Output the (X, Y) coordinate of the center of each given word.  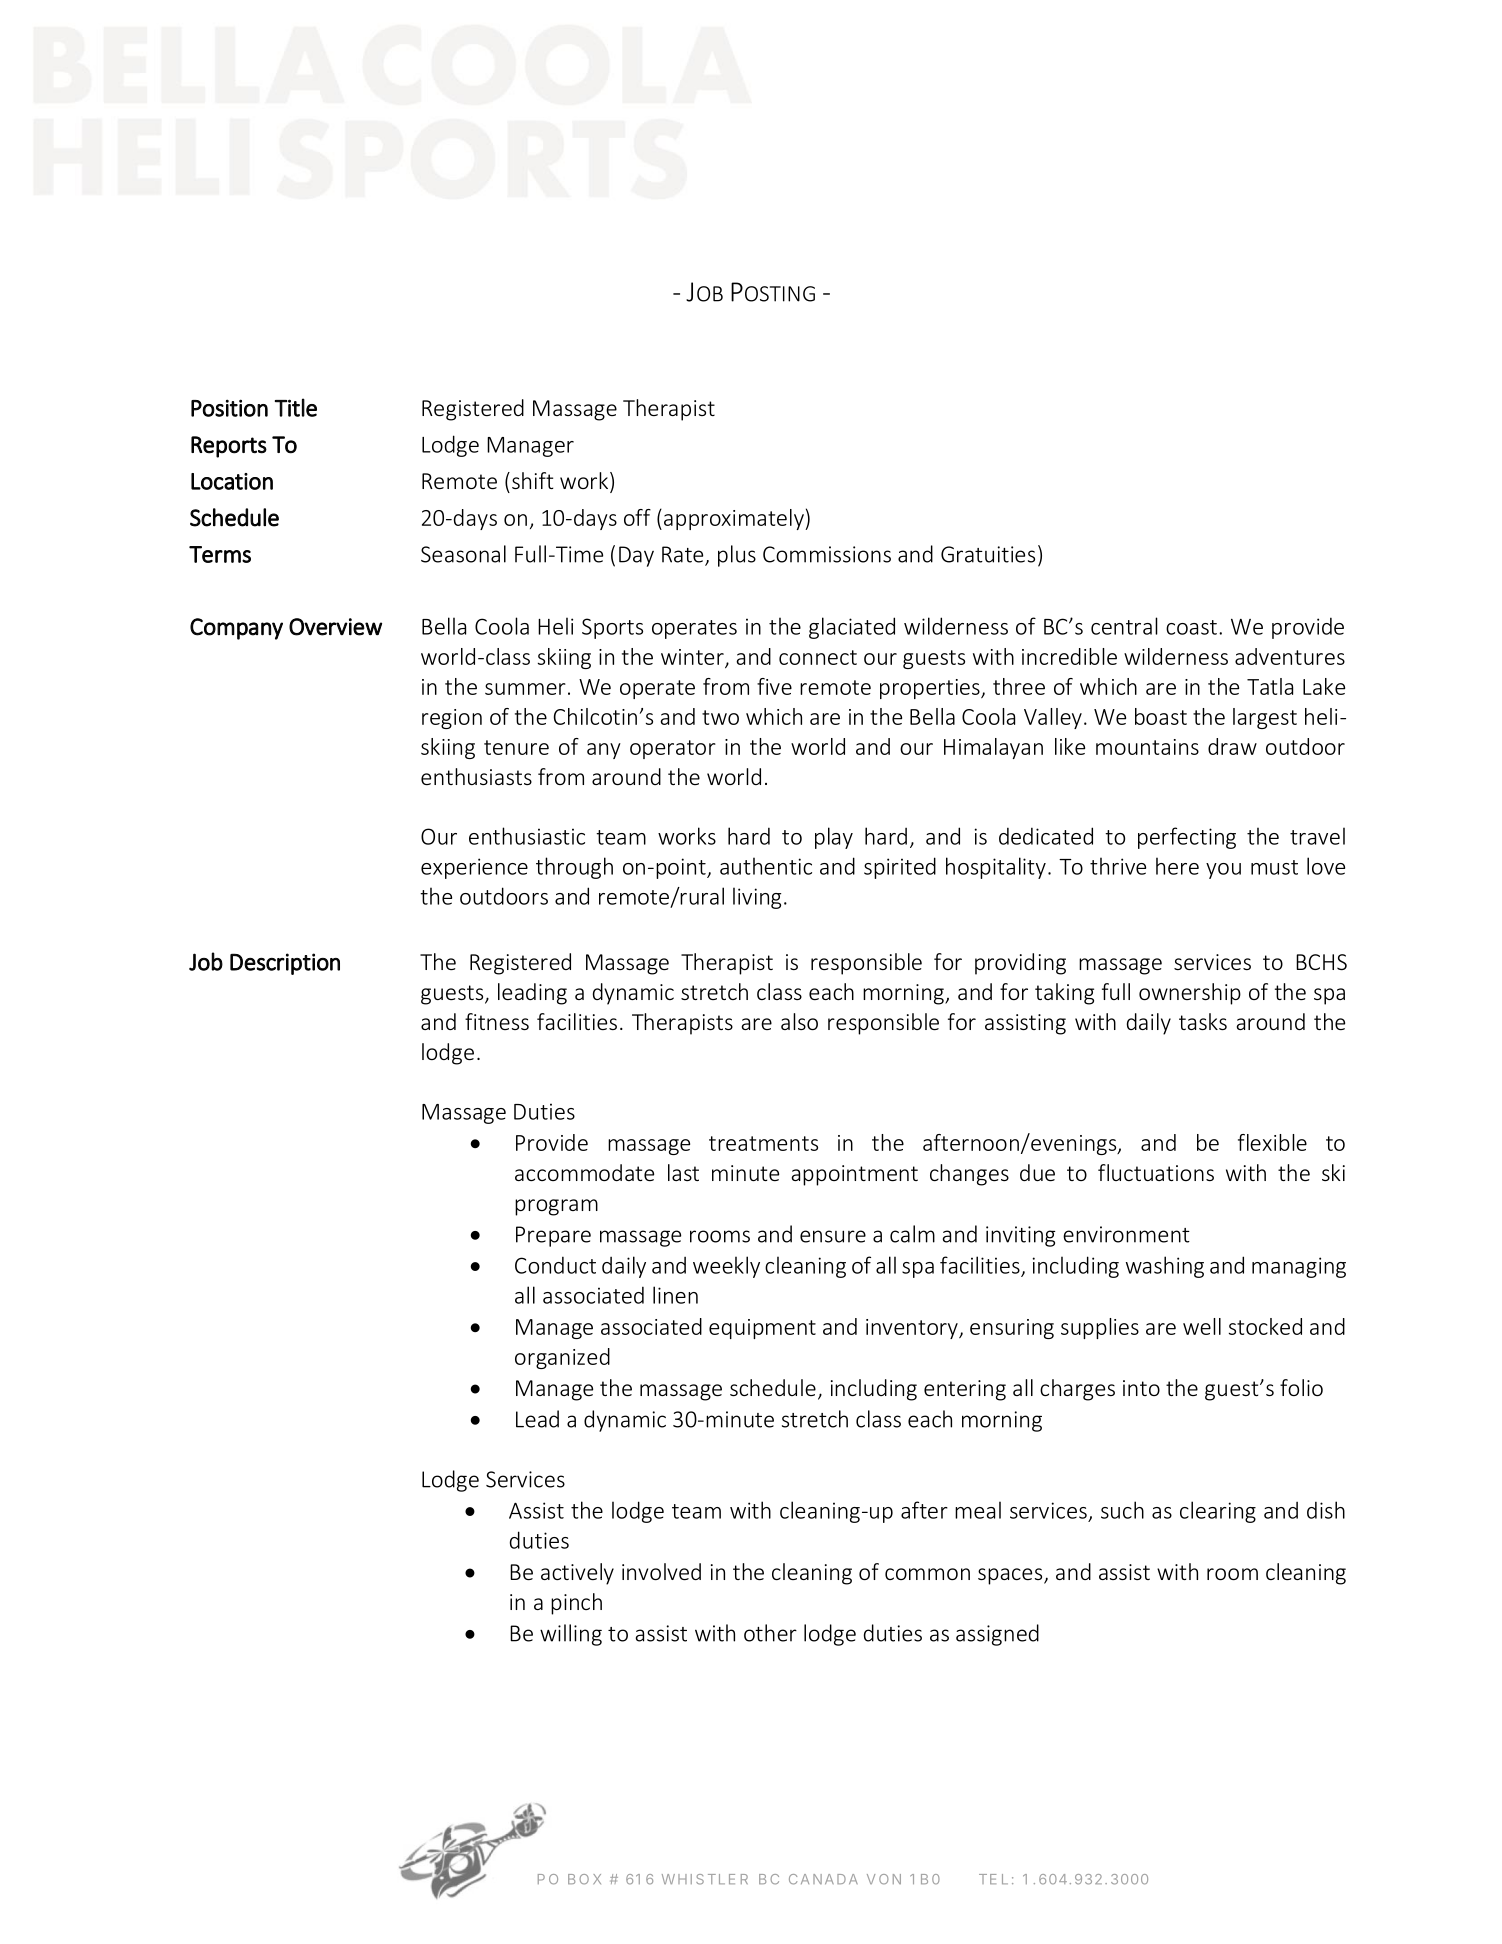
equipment (762, 1329)
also (799, 1021)
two (720, 717)
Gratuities (988, 554)
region (452, 719)
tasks (1203, 1021)
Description (285, 964)
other (770, 1633)
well (1202, 1326)
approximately (735, 519)
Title (296, 407)
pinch (576, 1604)
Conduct (555, 1265)
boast (1161, 716)
